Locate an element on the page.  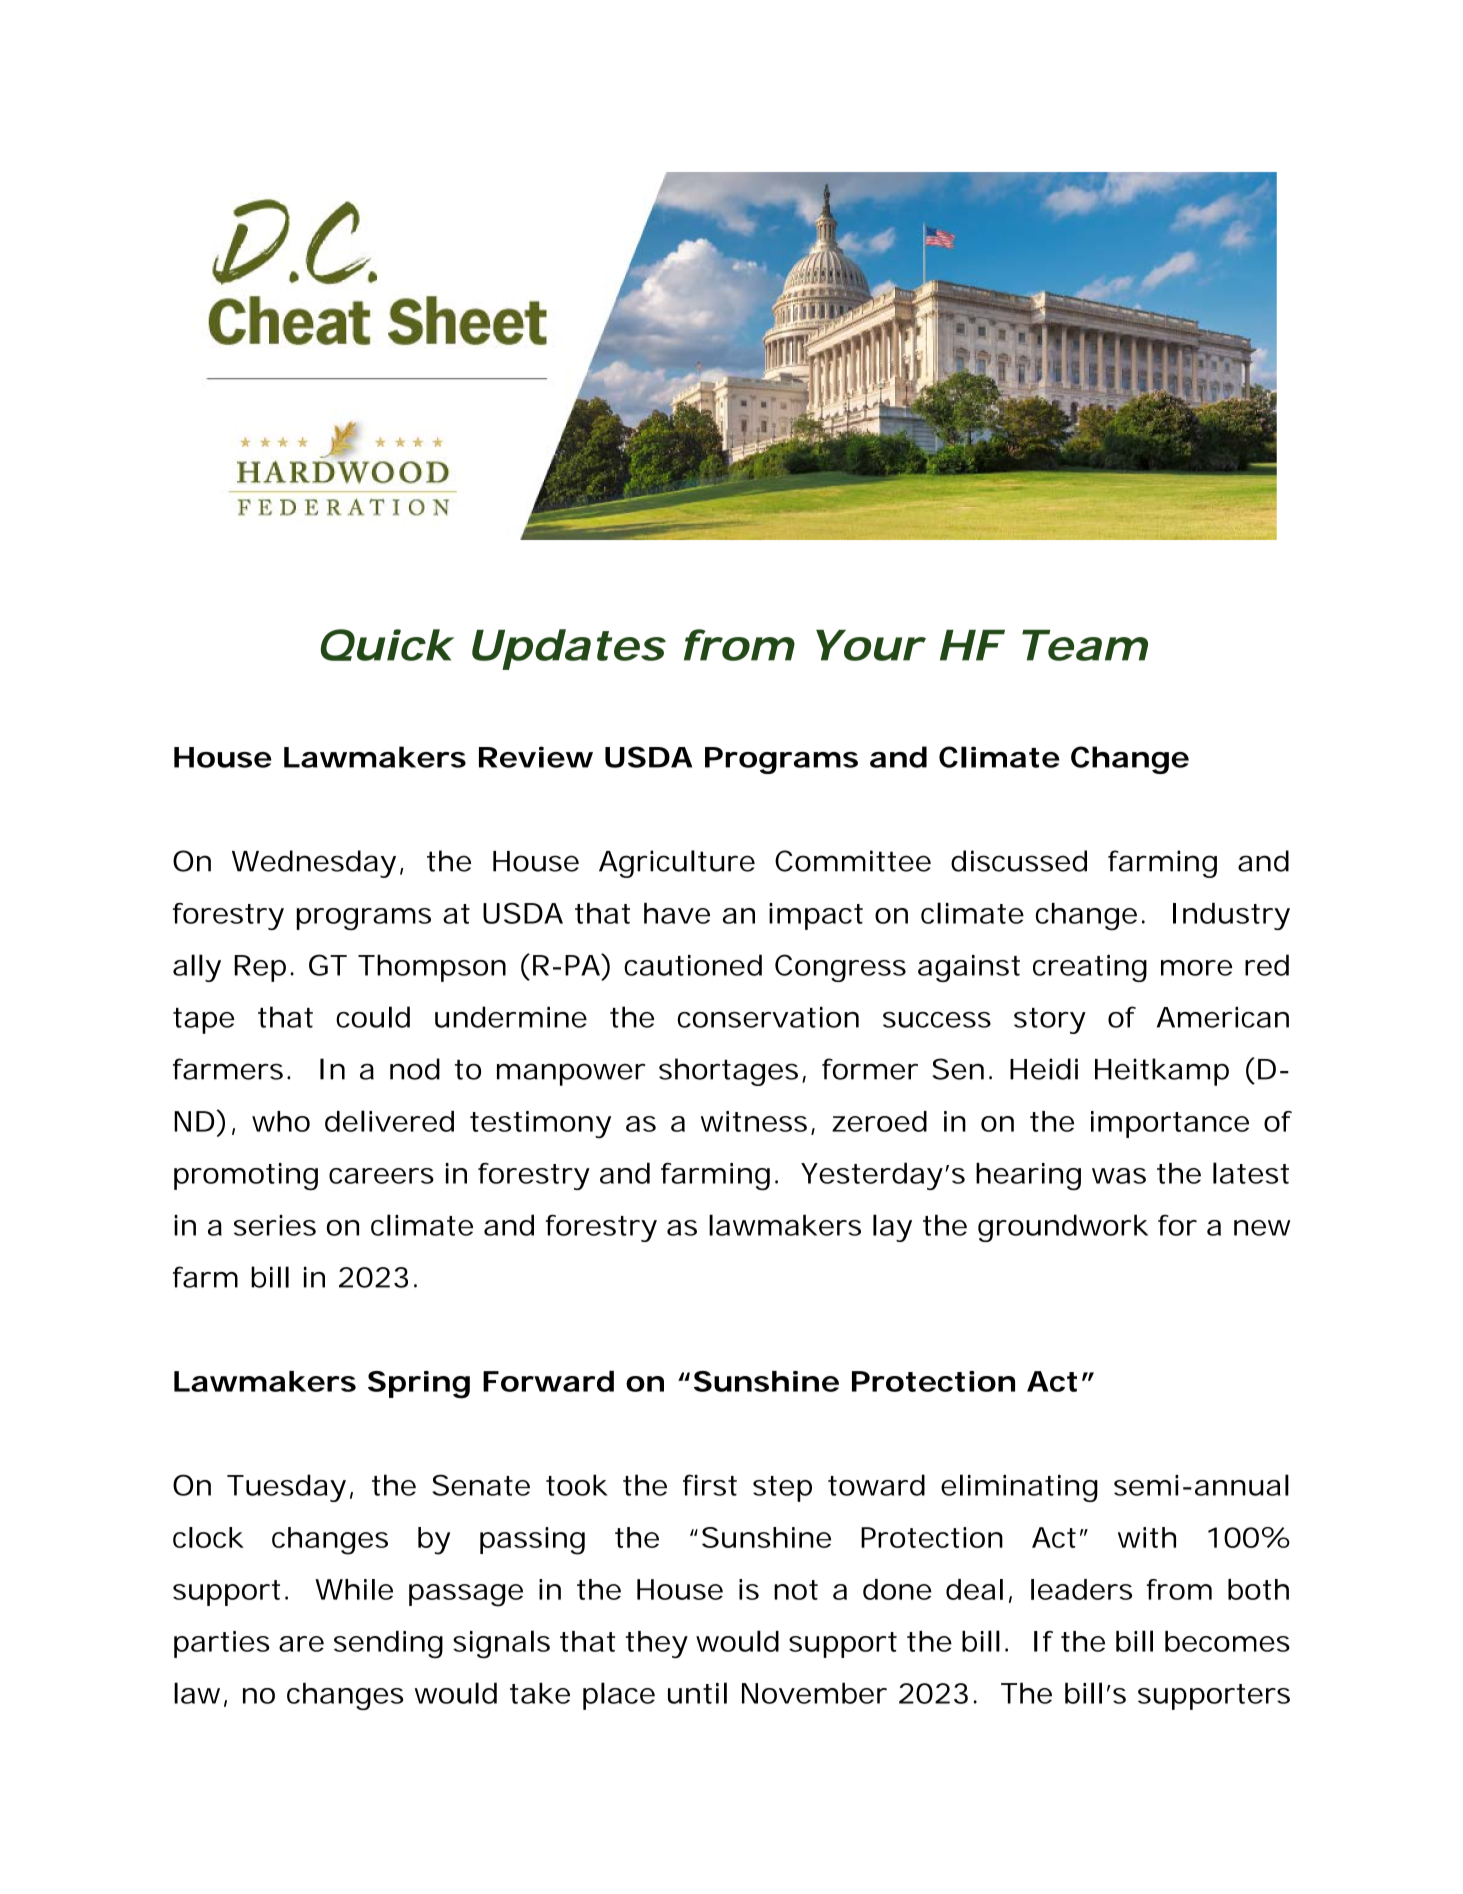
eliminating is located at coordinates (1019, 1488).
